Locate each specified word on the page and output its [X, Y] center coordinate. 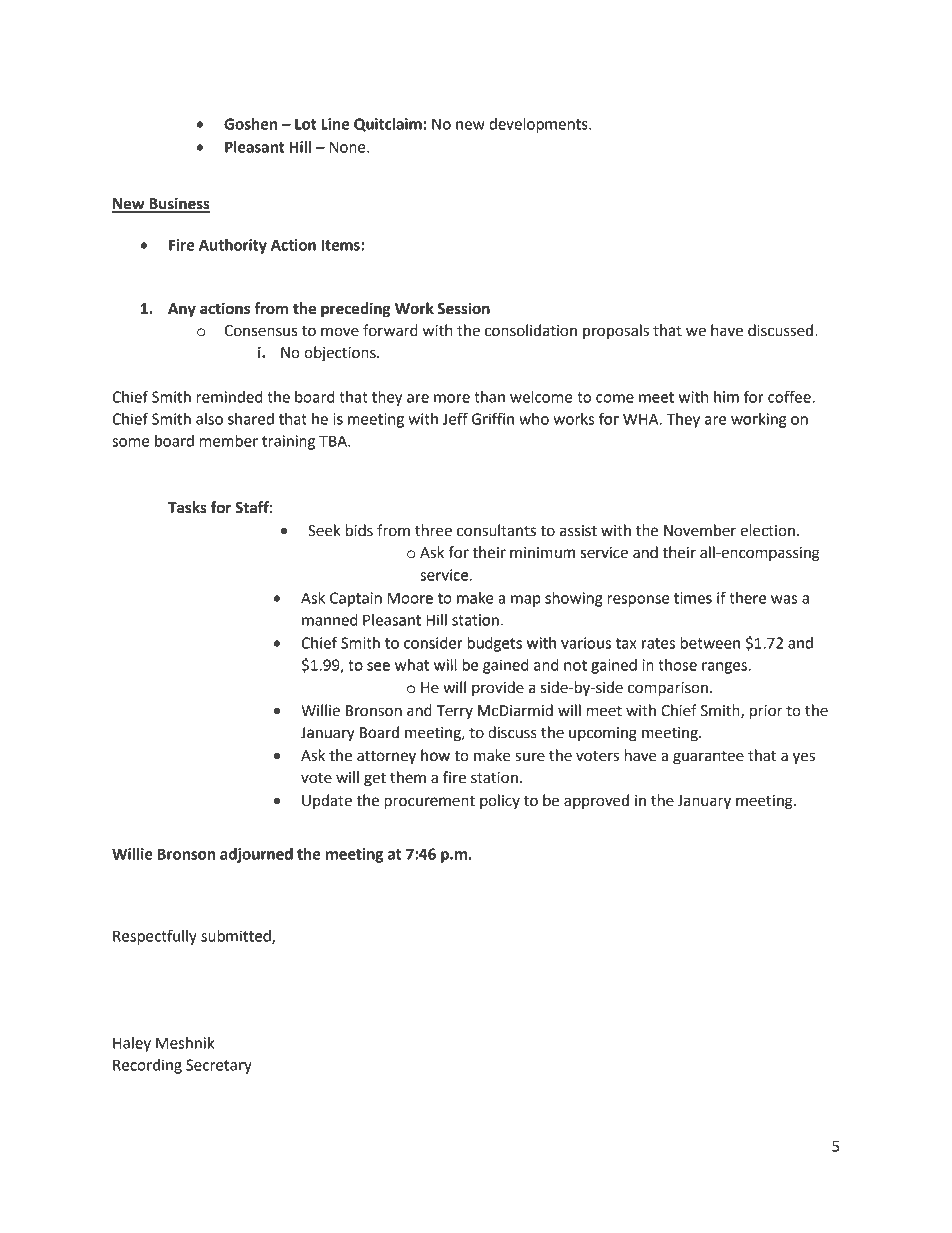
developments [539, 125]
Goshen [250, 124]
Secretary [219, 1066]
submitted [237, 937]
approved [596, 801]
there [747, 598]
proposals [616, 331]
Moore [410, 598]
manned [330, 620]
